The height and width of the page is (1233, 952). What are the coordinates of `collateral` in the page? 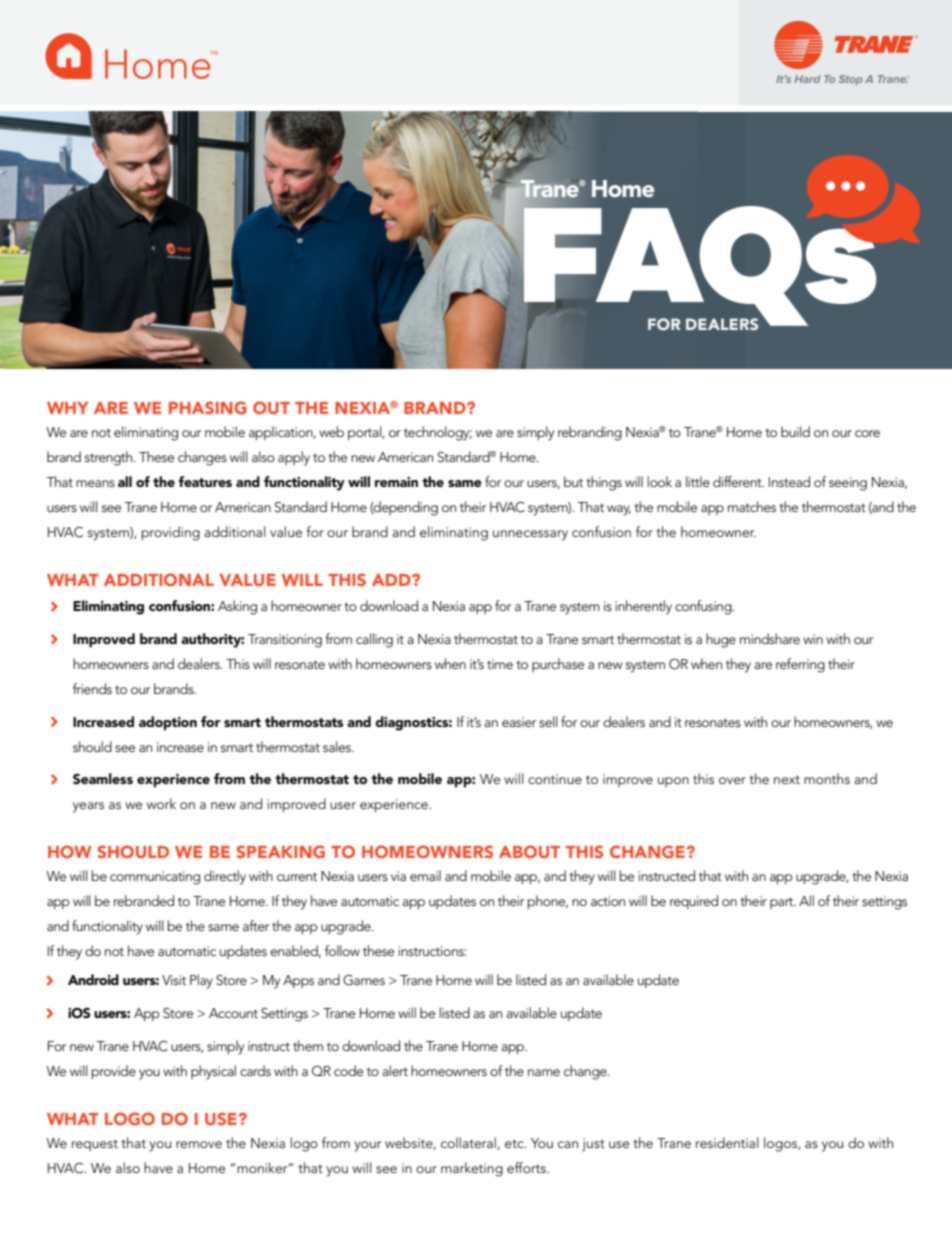 It's located at (469, 1143).
